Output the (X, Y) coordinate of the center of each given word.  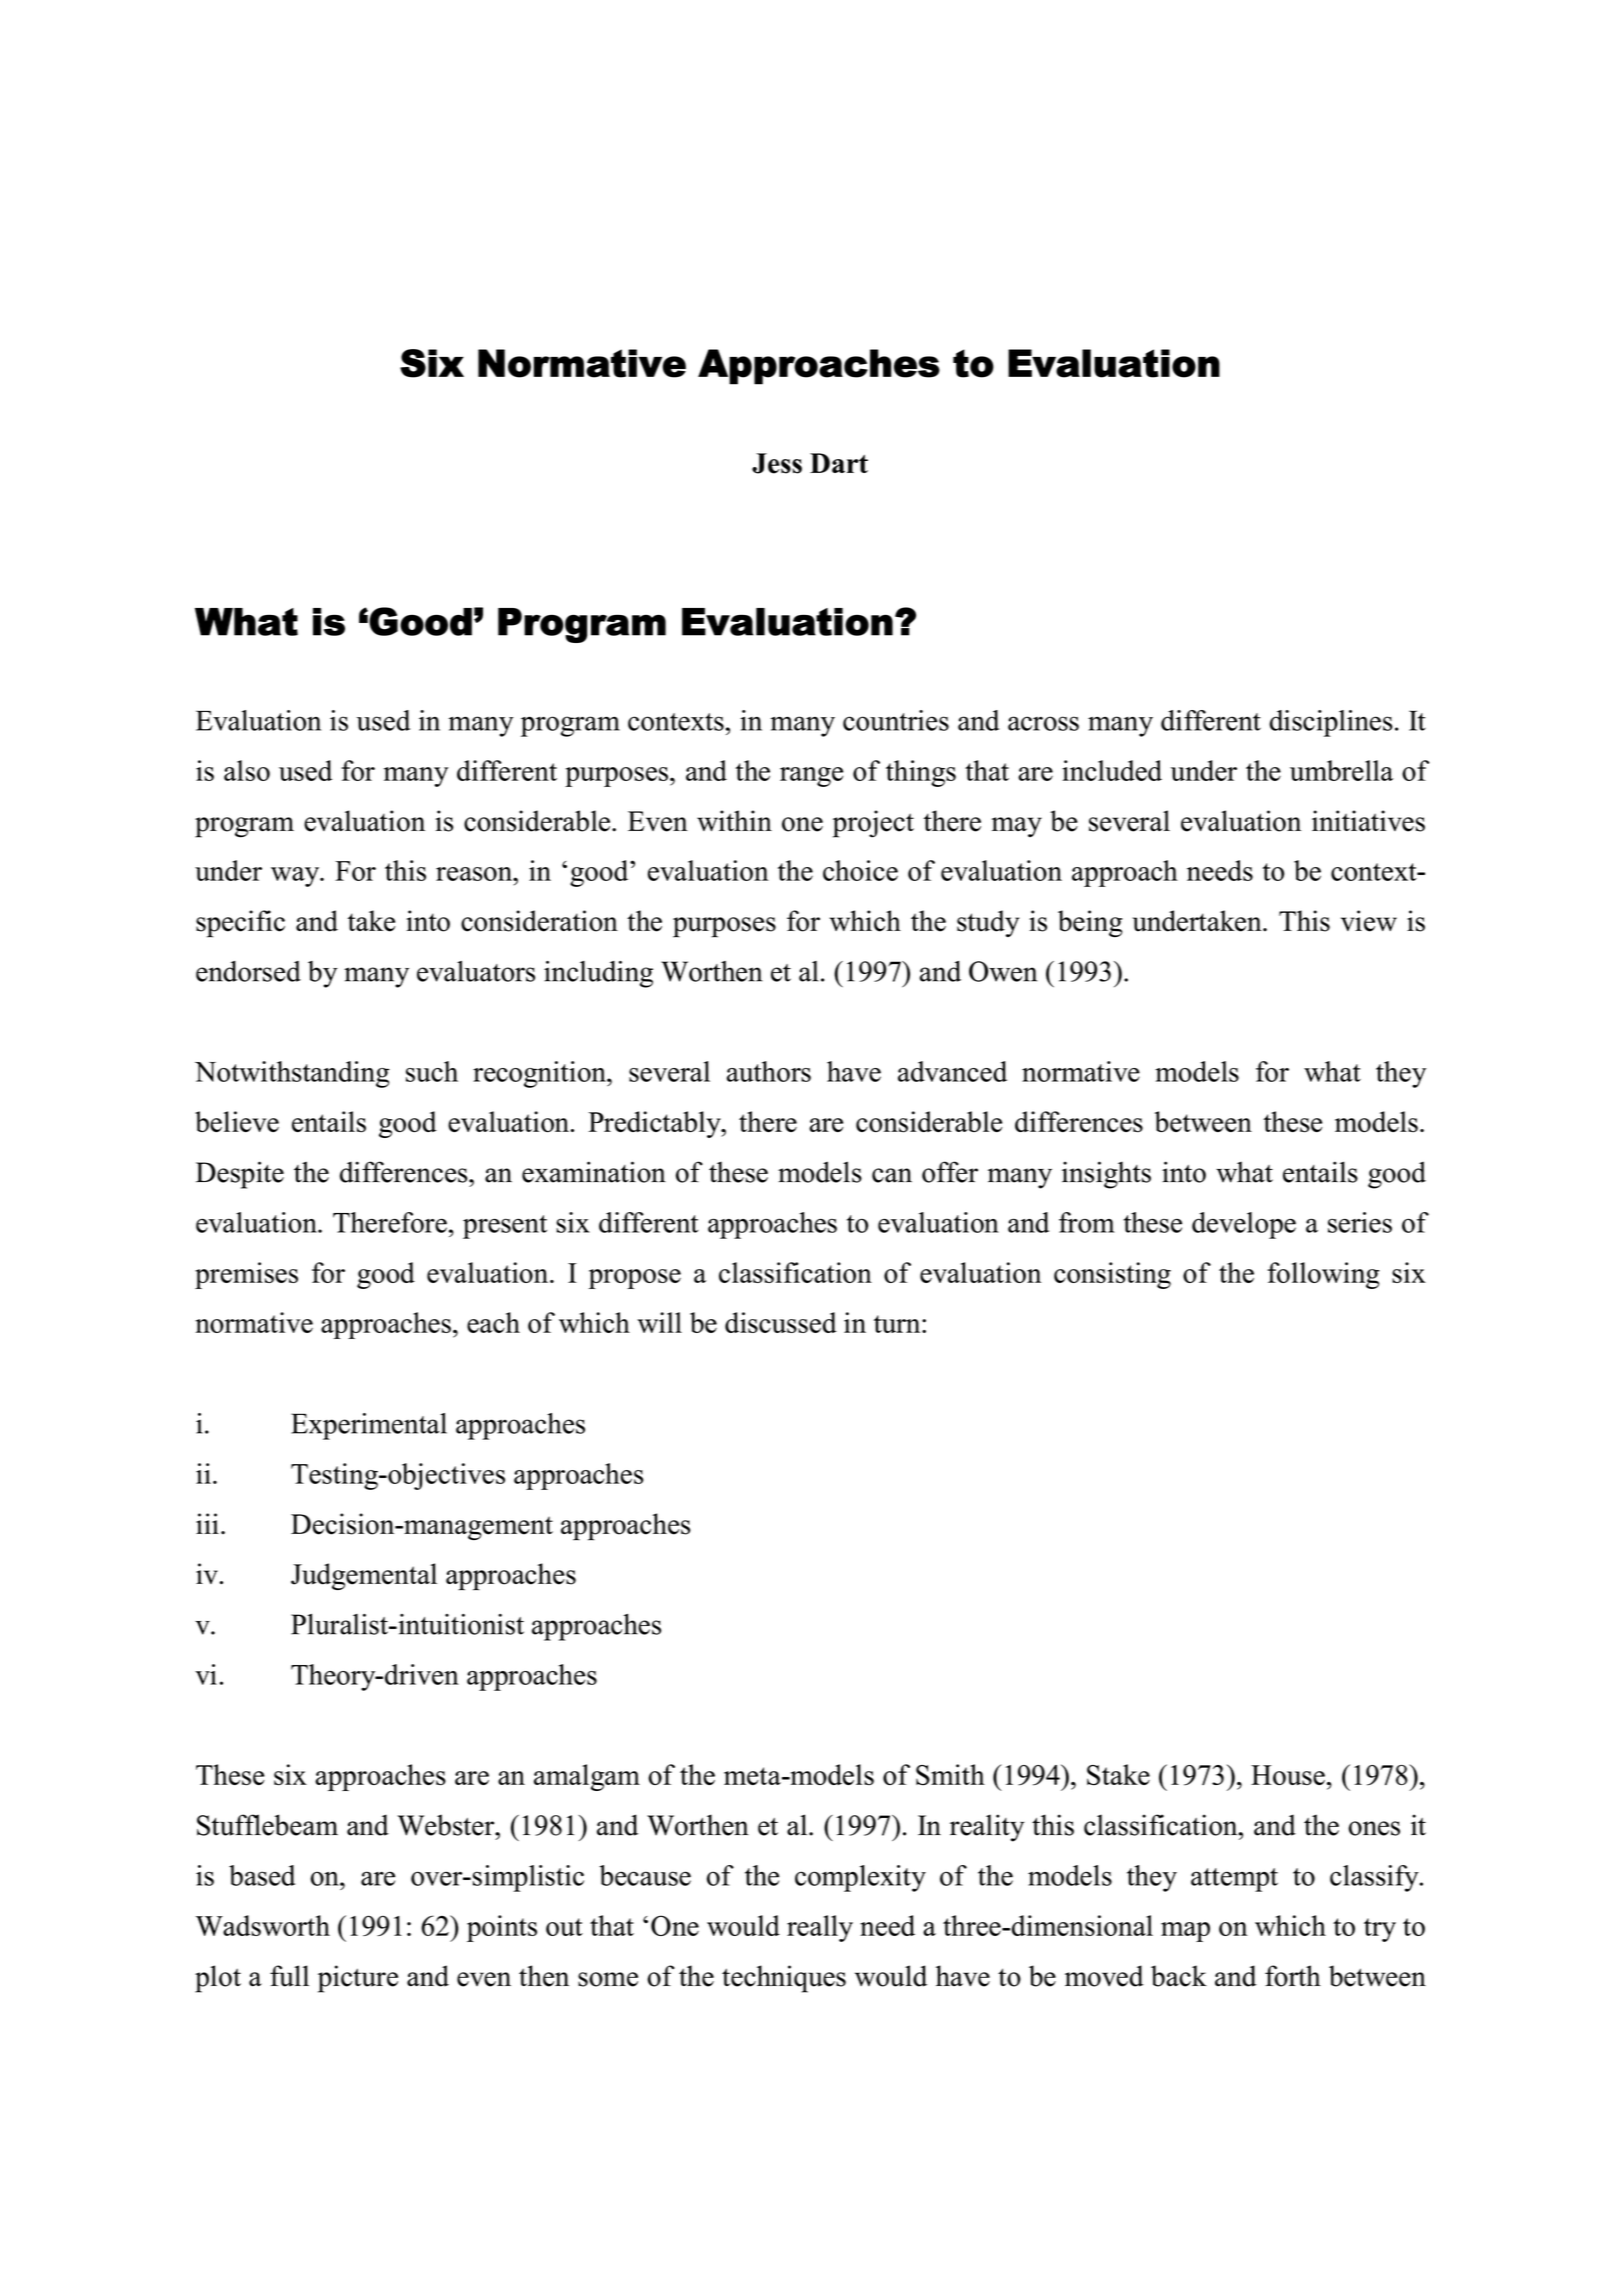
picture (358, 1979)
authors (769, 1071)
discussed (781, 1322)
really (820, 1928)
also (247, 770)
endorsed (248, 971)
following (1323, 1275)
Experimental (369, 1426)
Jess (777, 463)
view (1369, 921)
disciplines (1331, 723)
